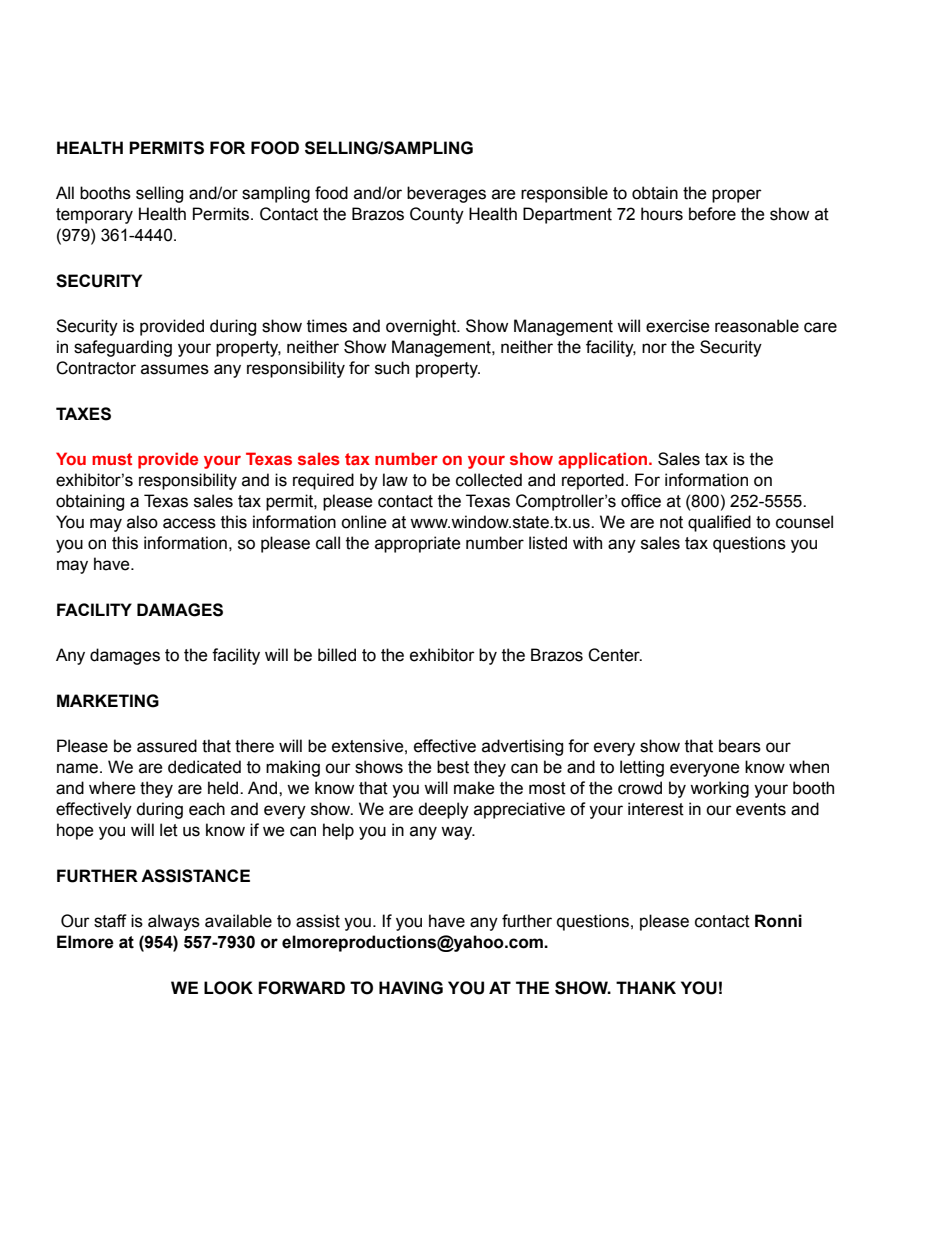 This screenshot has height=1233, width=952. Describe the element at coordinates (437, 215) in the screenshot. I see `County` at that location.
